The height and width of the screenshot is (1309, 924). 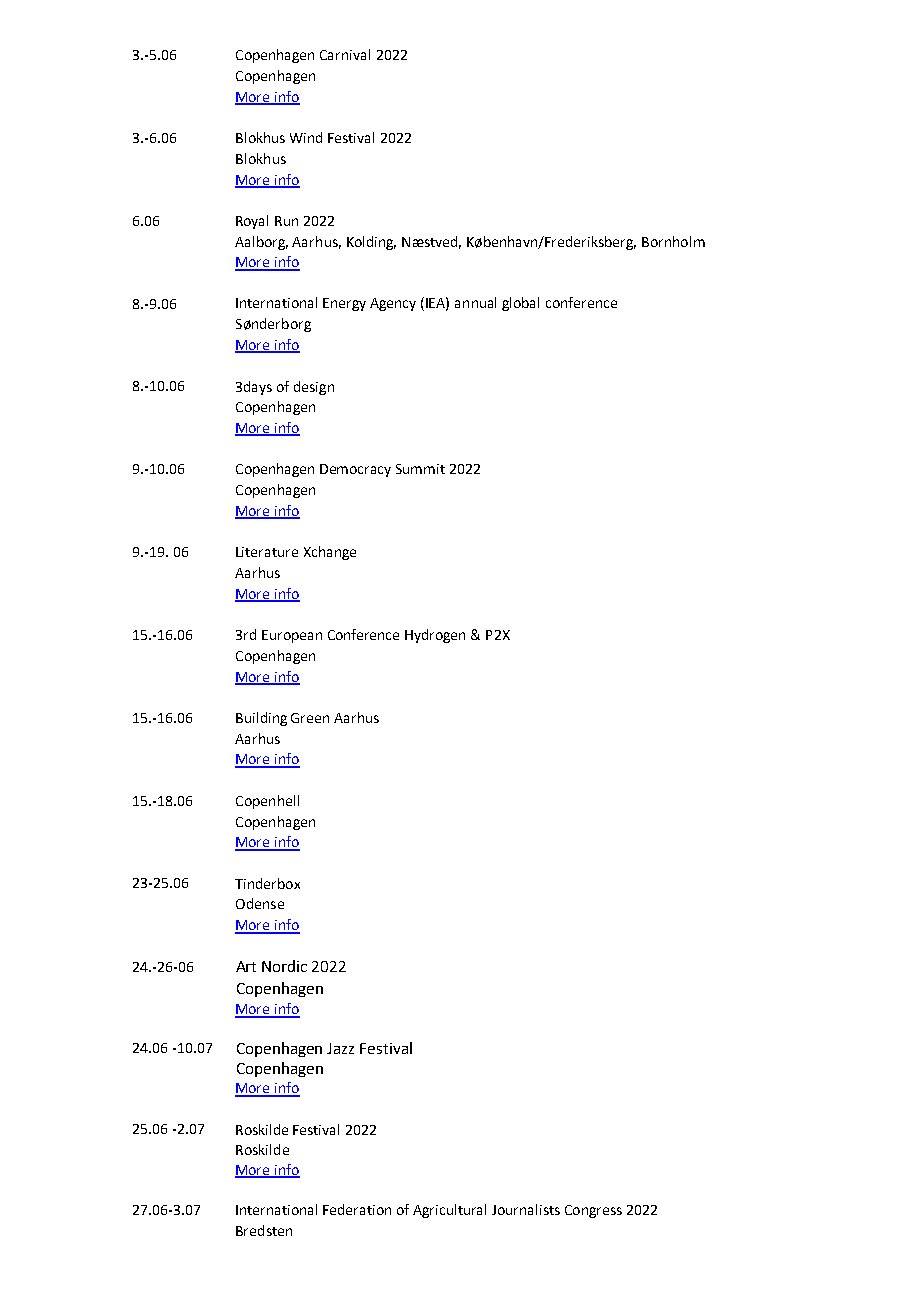 I want to click on Hydrogen, so click(x=435, y=636).
